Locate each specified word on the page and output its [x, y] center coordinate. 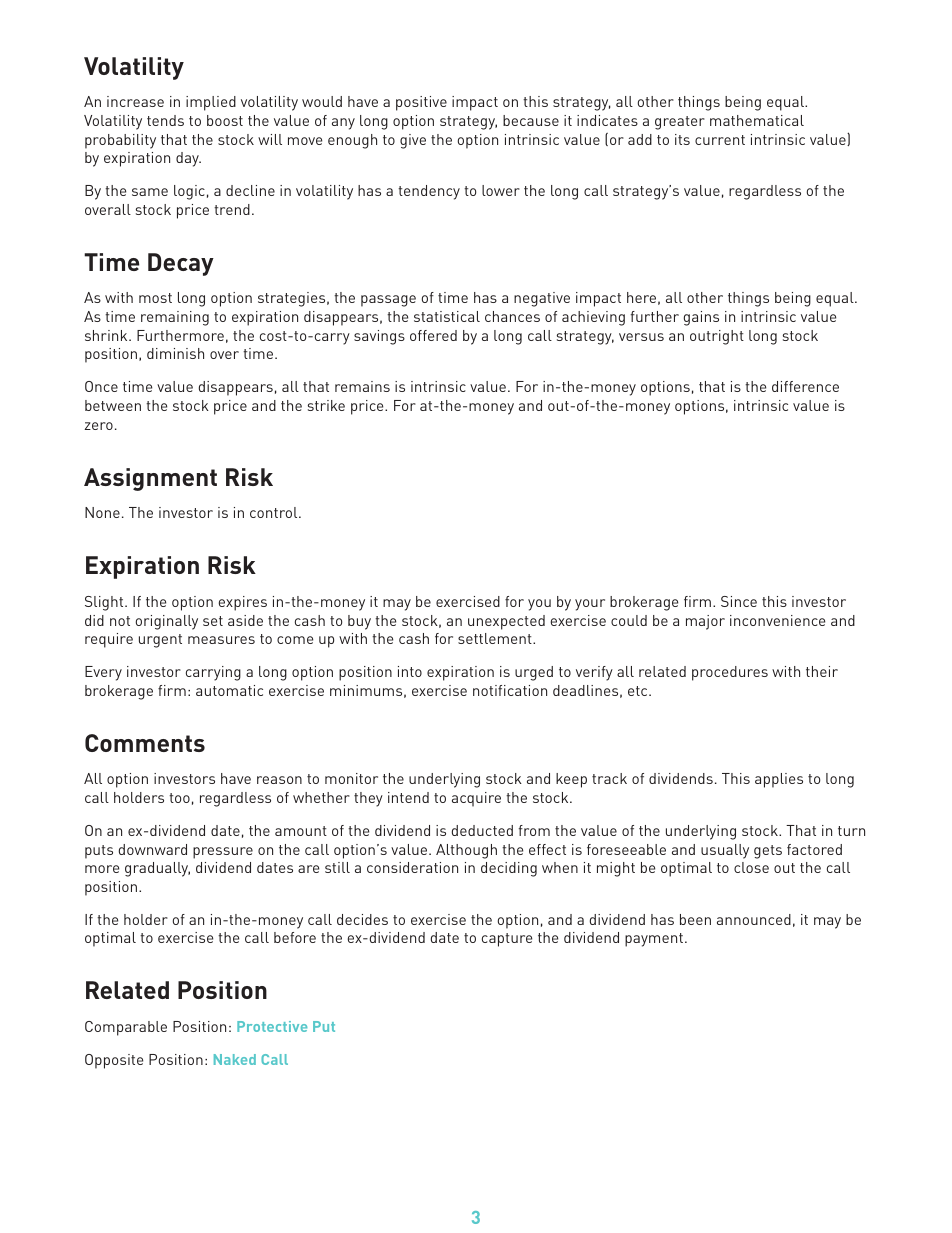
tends [165, 120]
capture [507, 940]
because [531, 120]
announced [754, 919]
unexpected [506, 622]
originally [167, 622]
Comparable [126, 1028]
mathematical [757, 120]
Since [739, 601]
